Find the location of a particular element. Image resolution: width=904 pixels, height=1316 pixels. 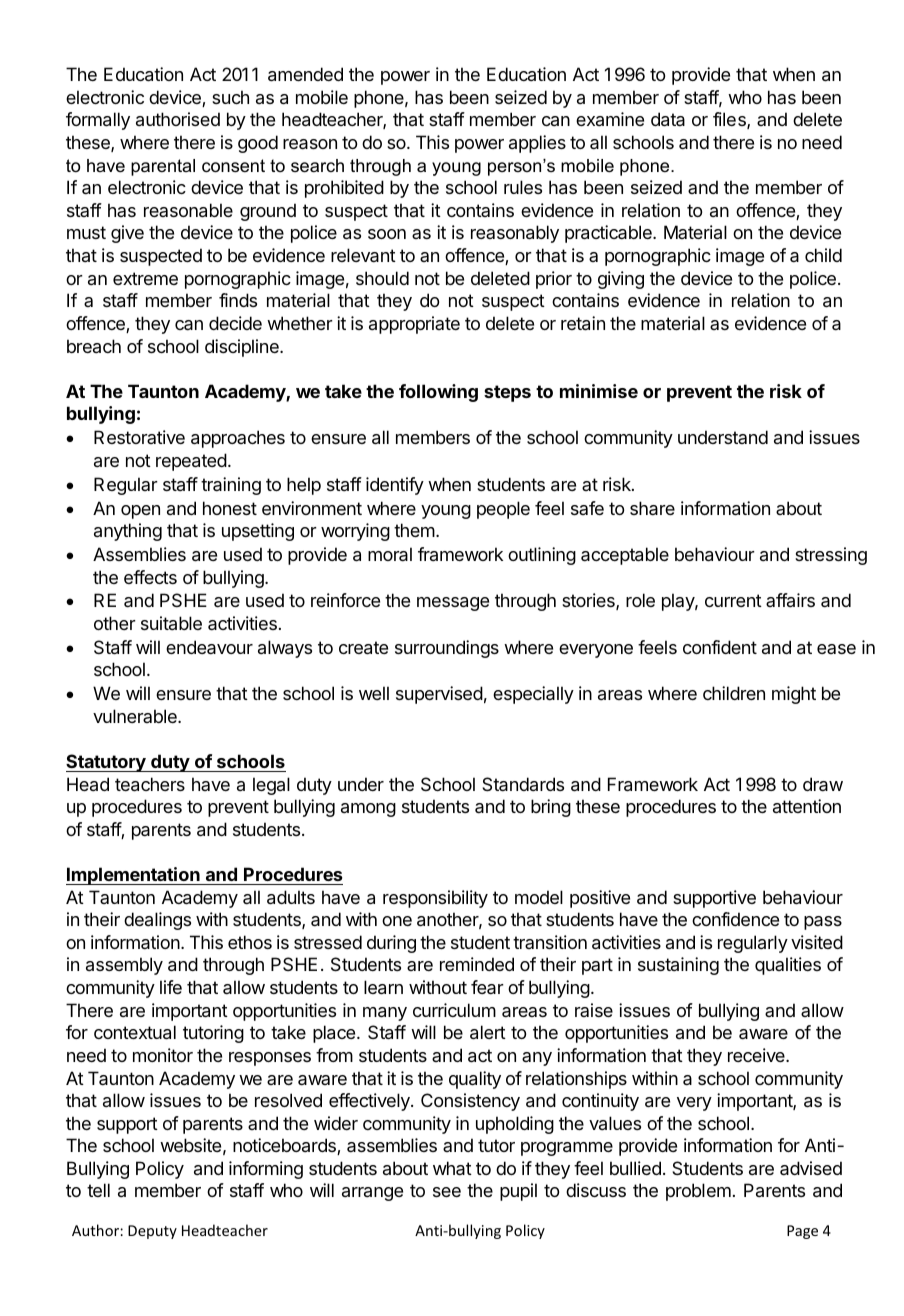

discipline is located at coordinates (243, 348).
